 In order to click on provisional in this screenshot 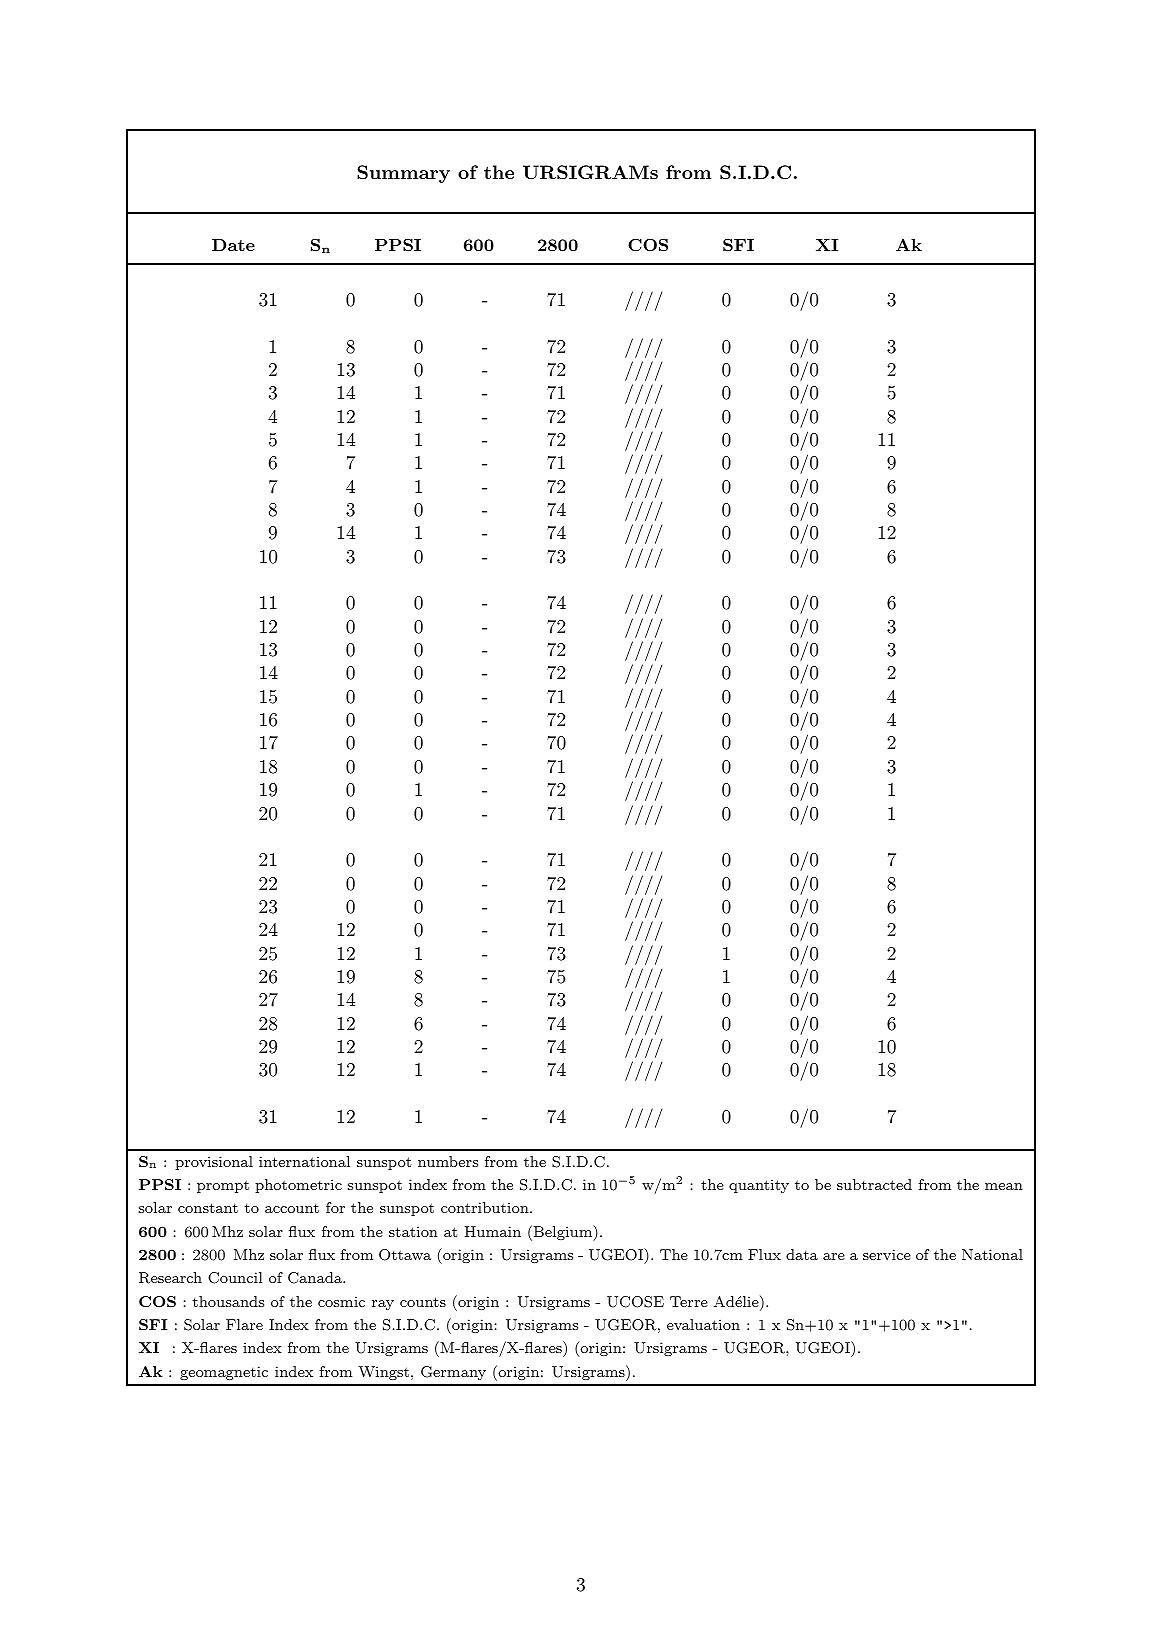, I will do `click(214, 1163)`.
